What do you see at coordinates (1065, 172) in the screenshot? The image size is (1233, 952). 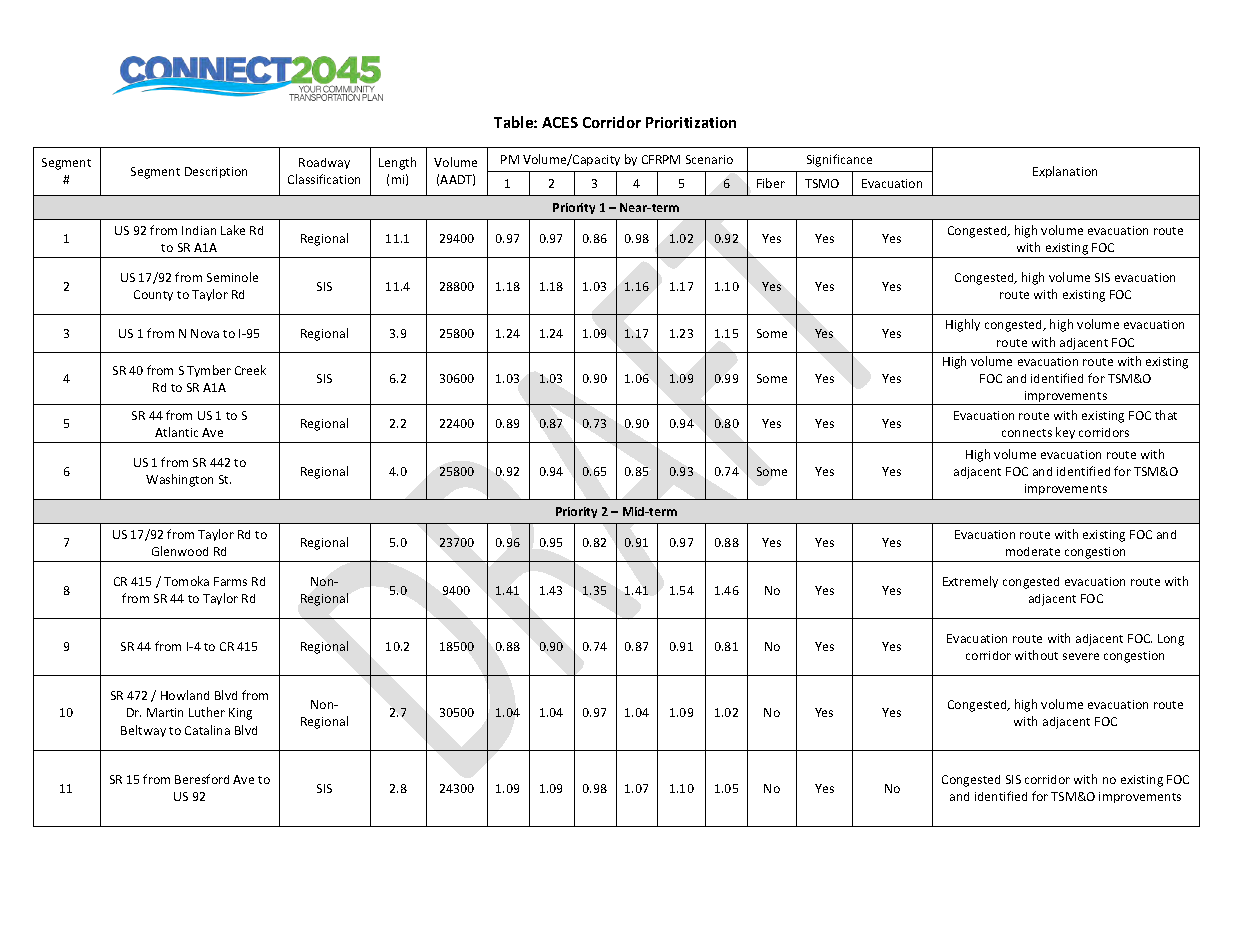 I see `Explanation` at bounding box center [1065, 172].
